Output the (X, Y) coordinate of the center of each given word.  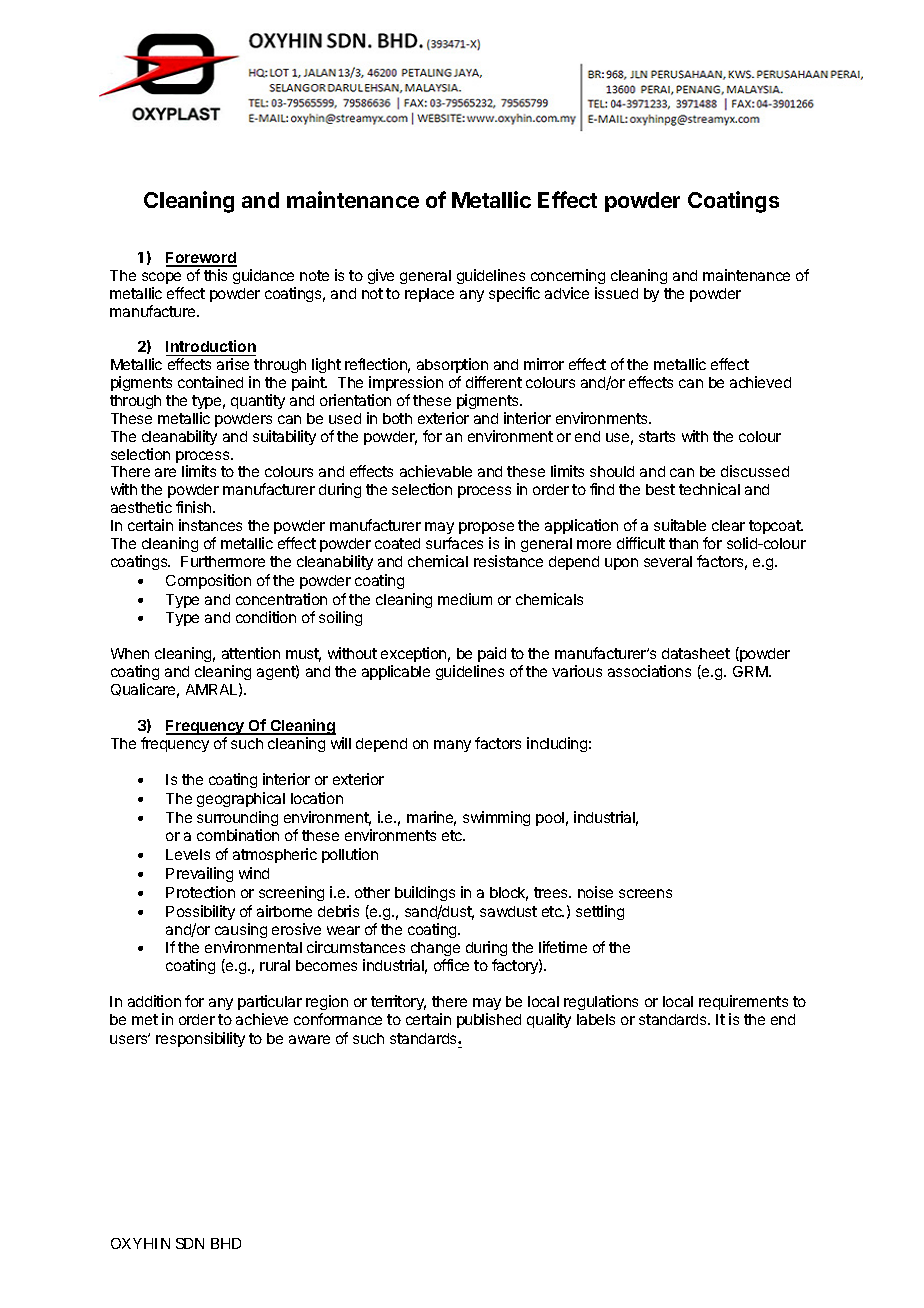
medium (465, 599)
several (668, 561)
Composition (208, 581)
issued (616, 293)
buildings (425, 893)
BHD (226, 1243)
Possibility (200, 912)
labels (596, 1019)
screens (645, 893)
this (215, 275)
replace (429, 295)
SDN (190, 1243)
